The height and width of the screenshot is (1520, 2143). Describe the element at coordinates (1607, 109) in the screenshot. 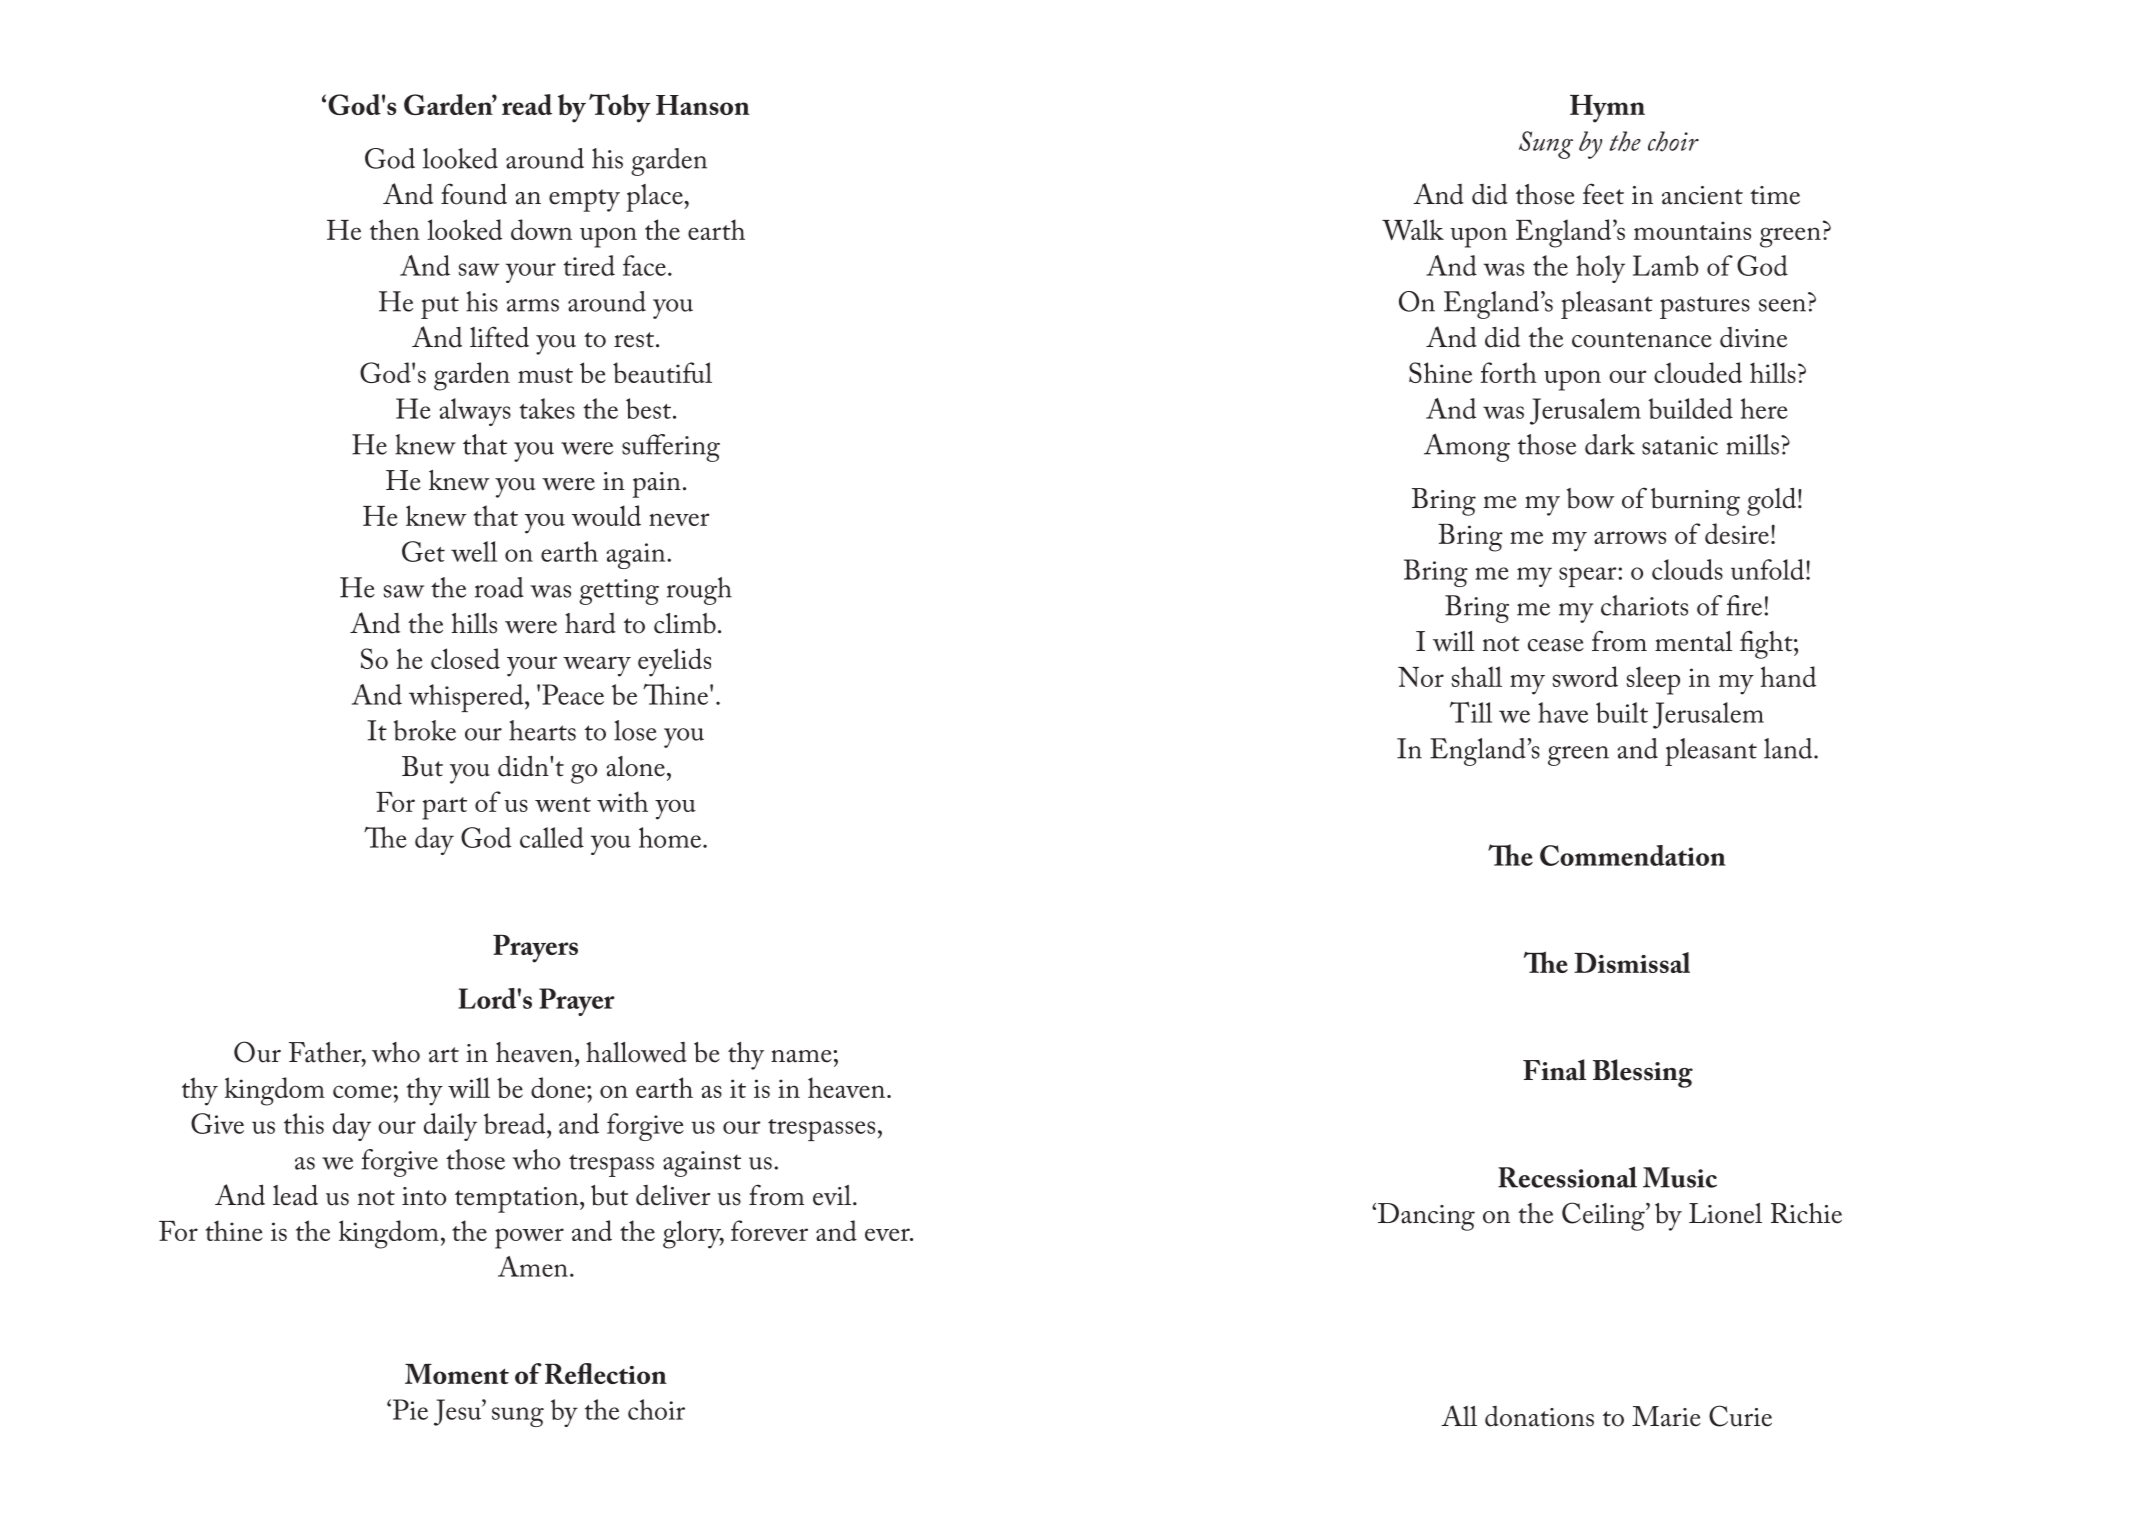

I see `Hymn` at that location.
